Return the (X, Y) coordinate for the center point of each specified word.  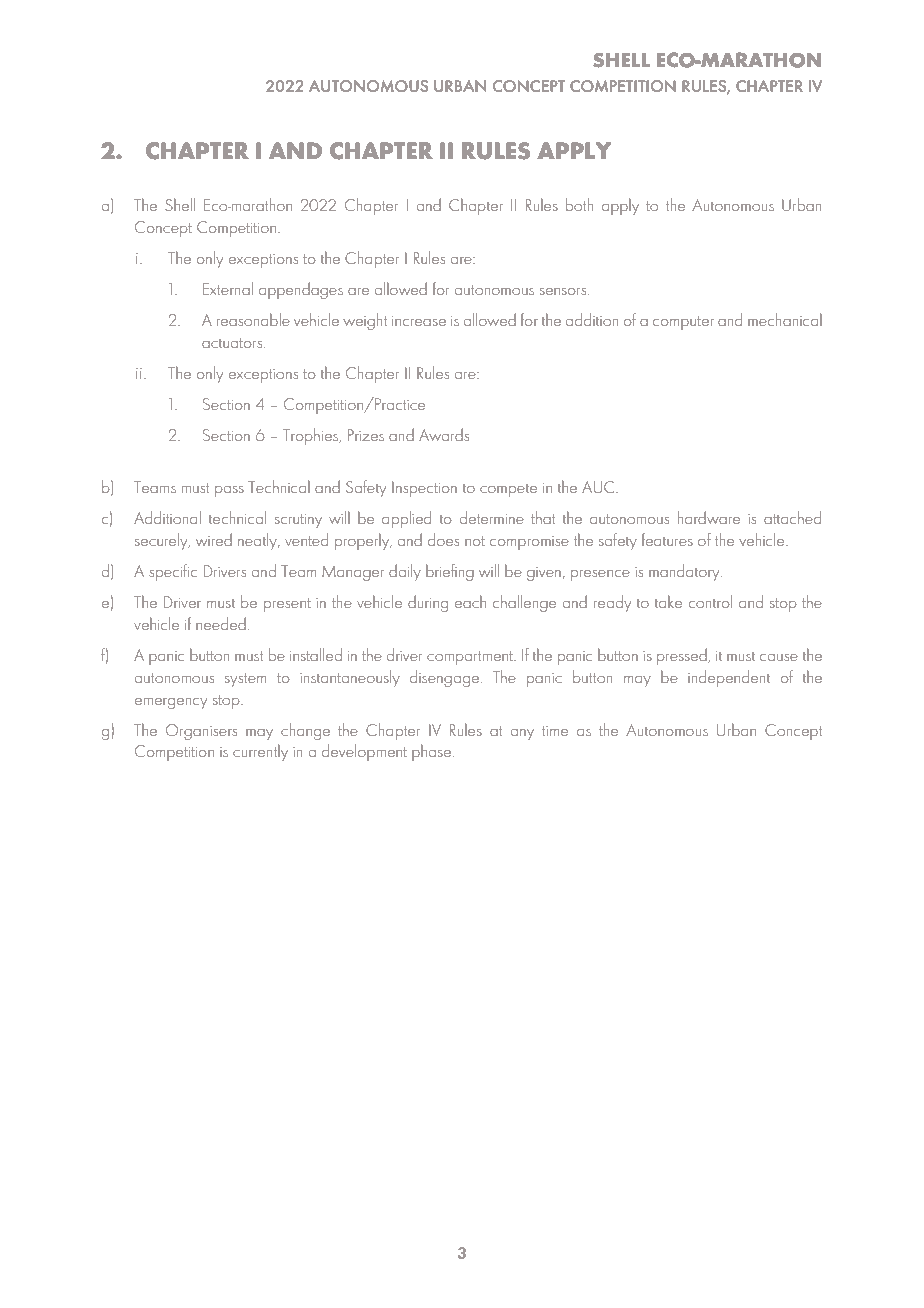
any (522, 734)
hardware (709, 517)
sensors (564, 291)
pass (229, 491)
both (579, 204)
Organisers (201, 732)
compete (508, 490)
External (228, 288)
